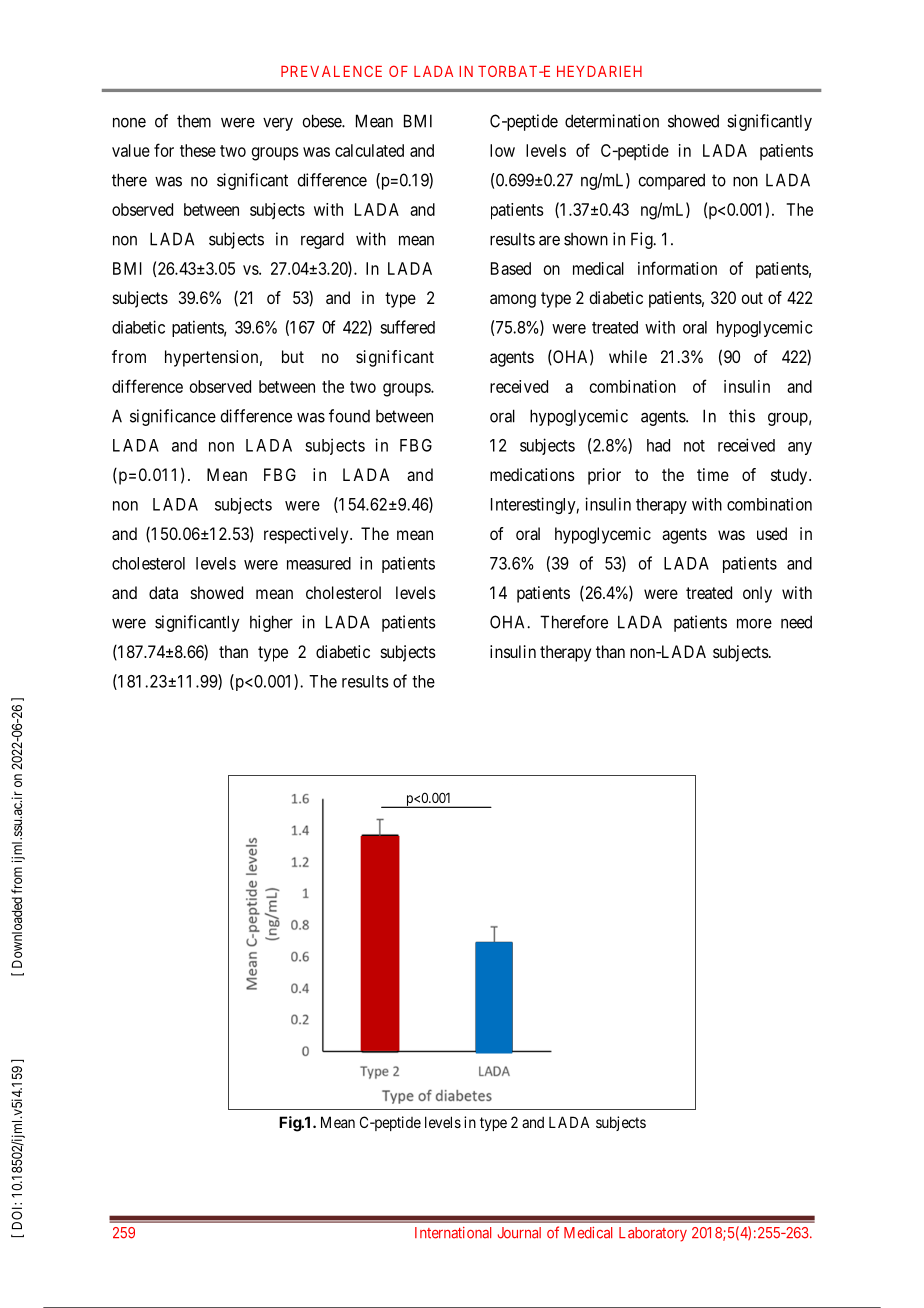 The width and height of the image is (924, 1308). Describe the element at coordinates (742, 416) in the image. I see `this` at that location.
